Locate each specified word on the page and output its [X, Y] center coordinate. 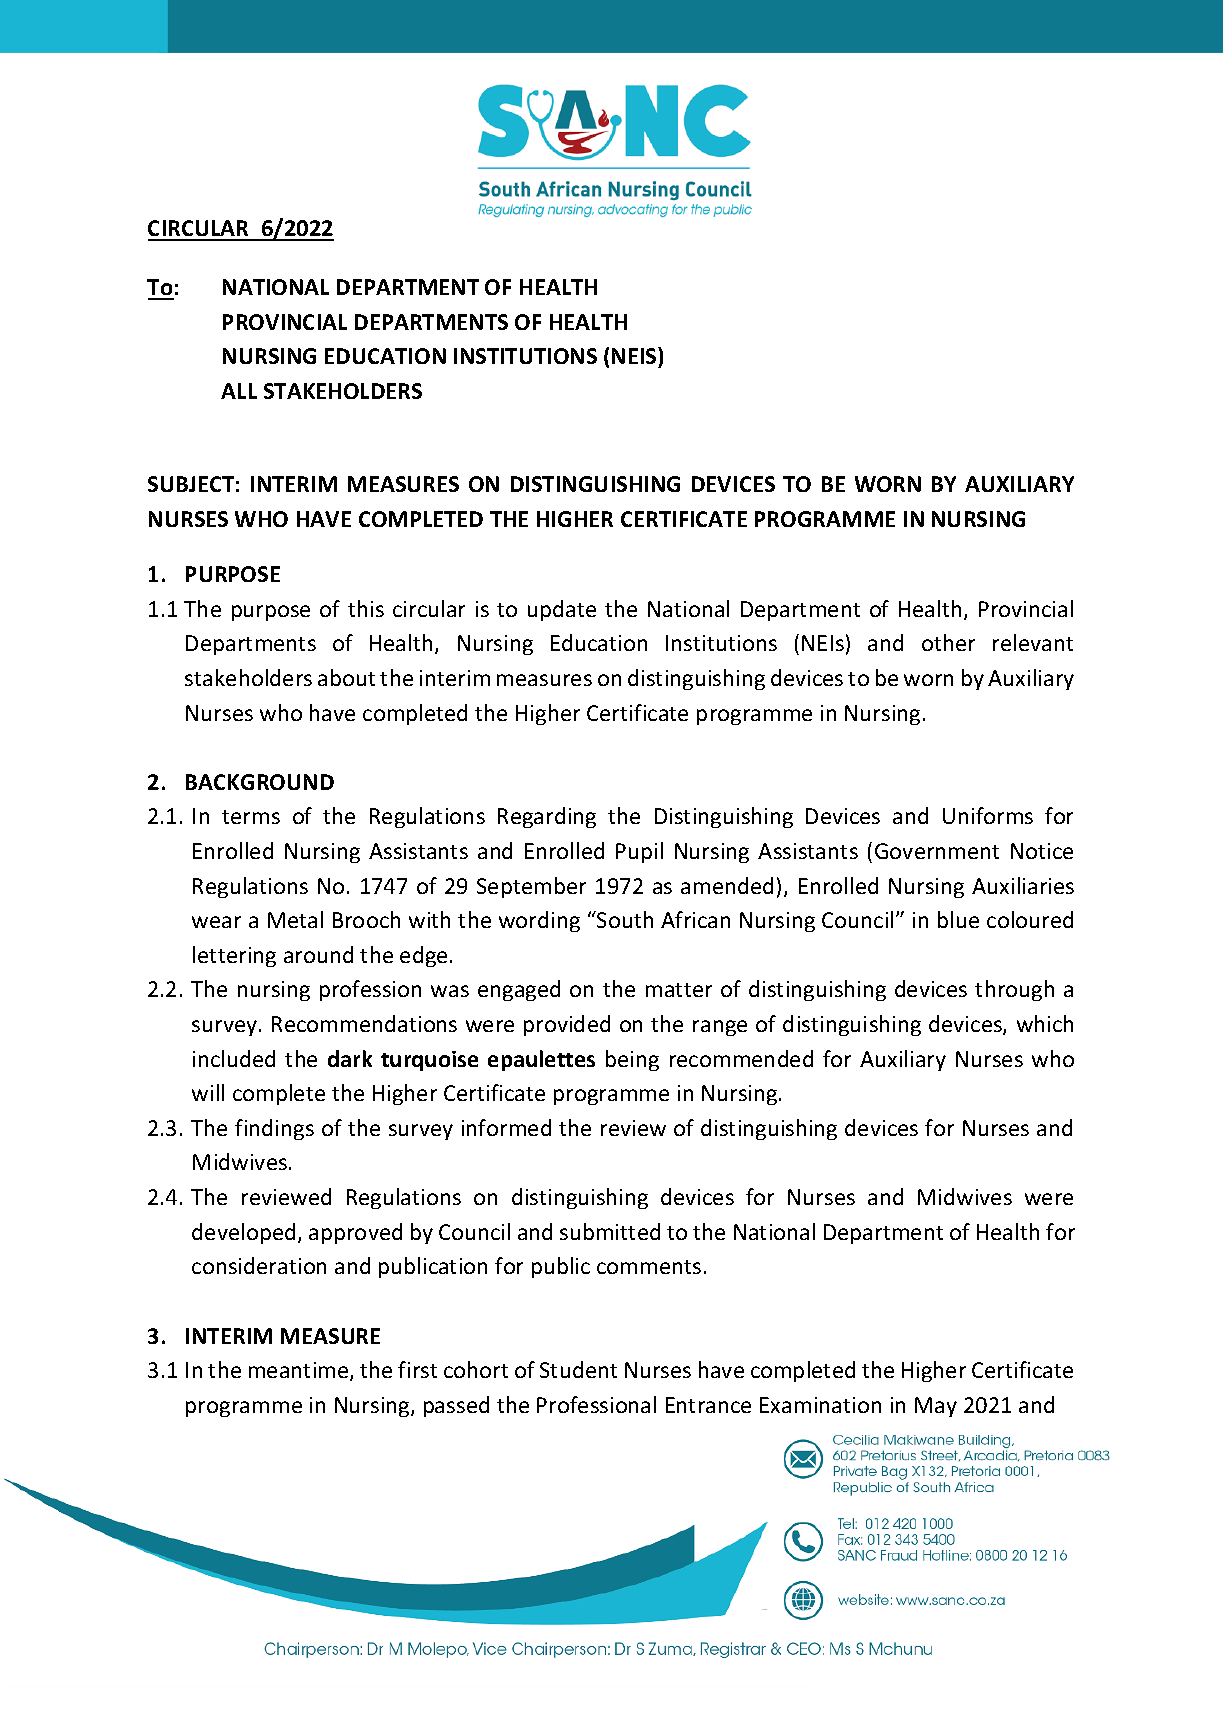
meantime [300, 1371]
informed [506, 1127]
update [562, 610]
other [948, 642]
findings [274, 1129]
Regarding [547, 817]
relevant [1033, 642]
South [624, 919]
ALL [239, 391]
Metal [295, 919]
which [1045, 1023]
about [346, 677]
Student [578, 1369]
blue [958, 919]
